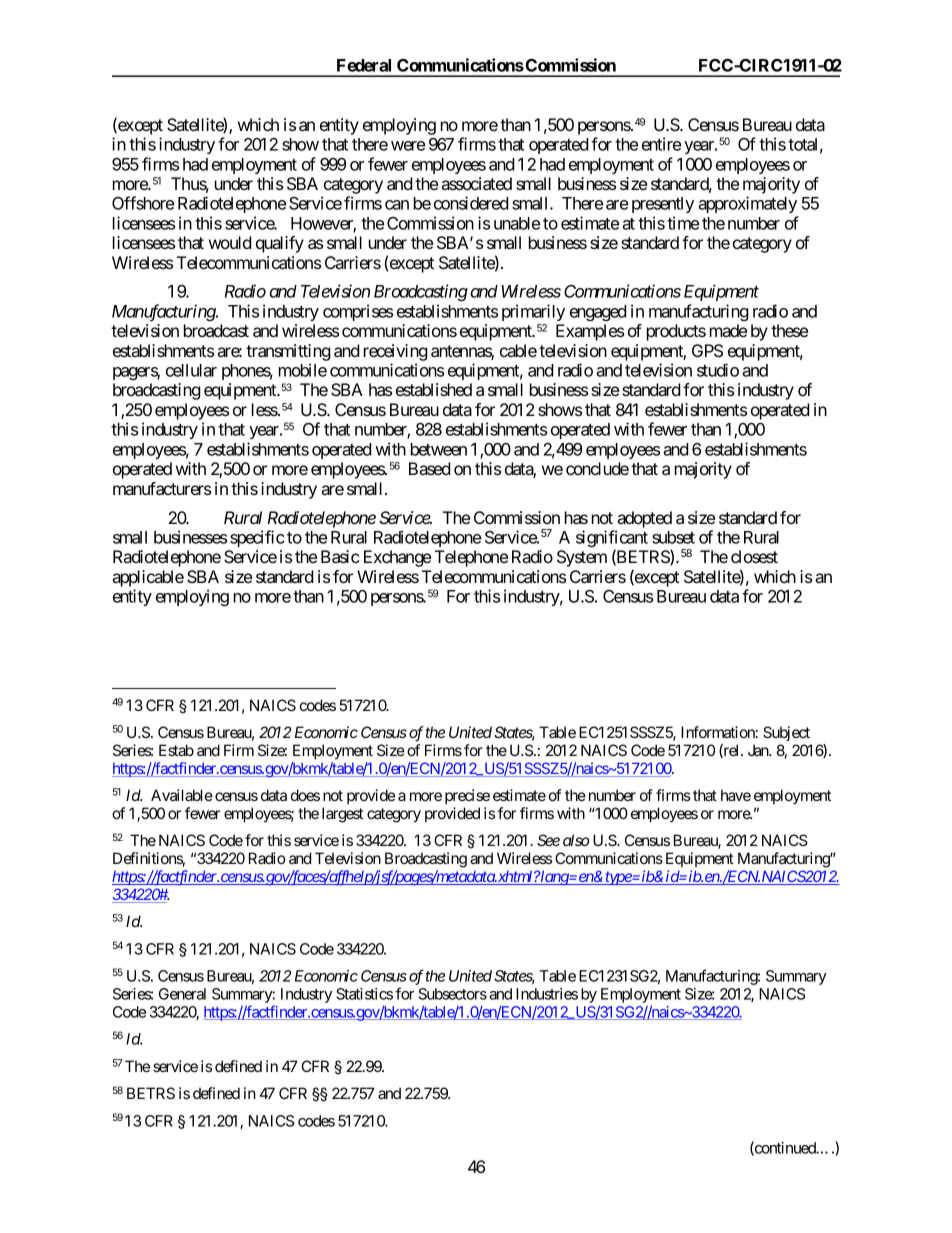 The width and height of the screenshot is (952, 1233). I want to click on closest, so click(754, 556).
